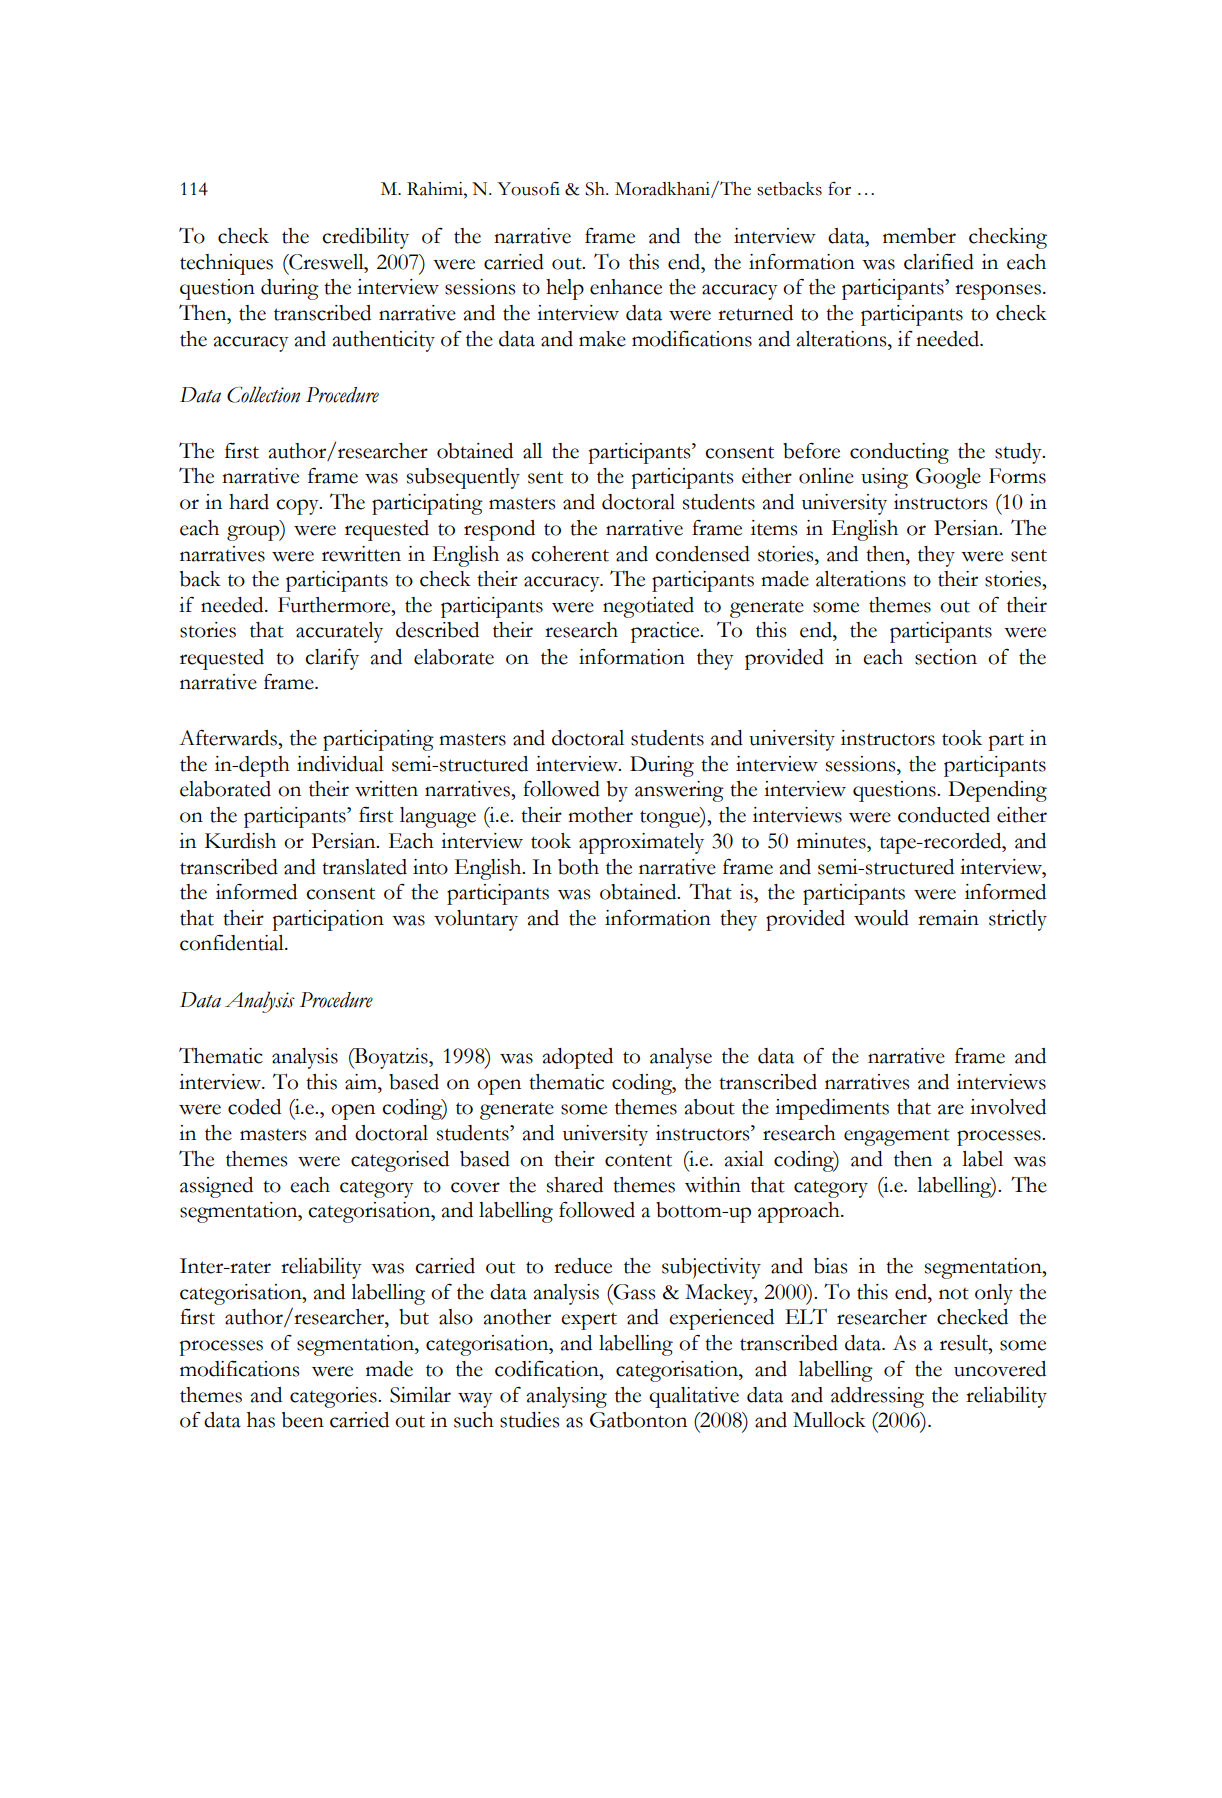 This page has width=1222, height=1798. What do you see at coordinates (365, 238) in the page?
I see `credibility` at bounding box center [365, 238].
